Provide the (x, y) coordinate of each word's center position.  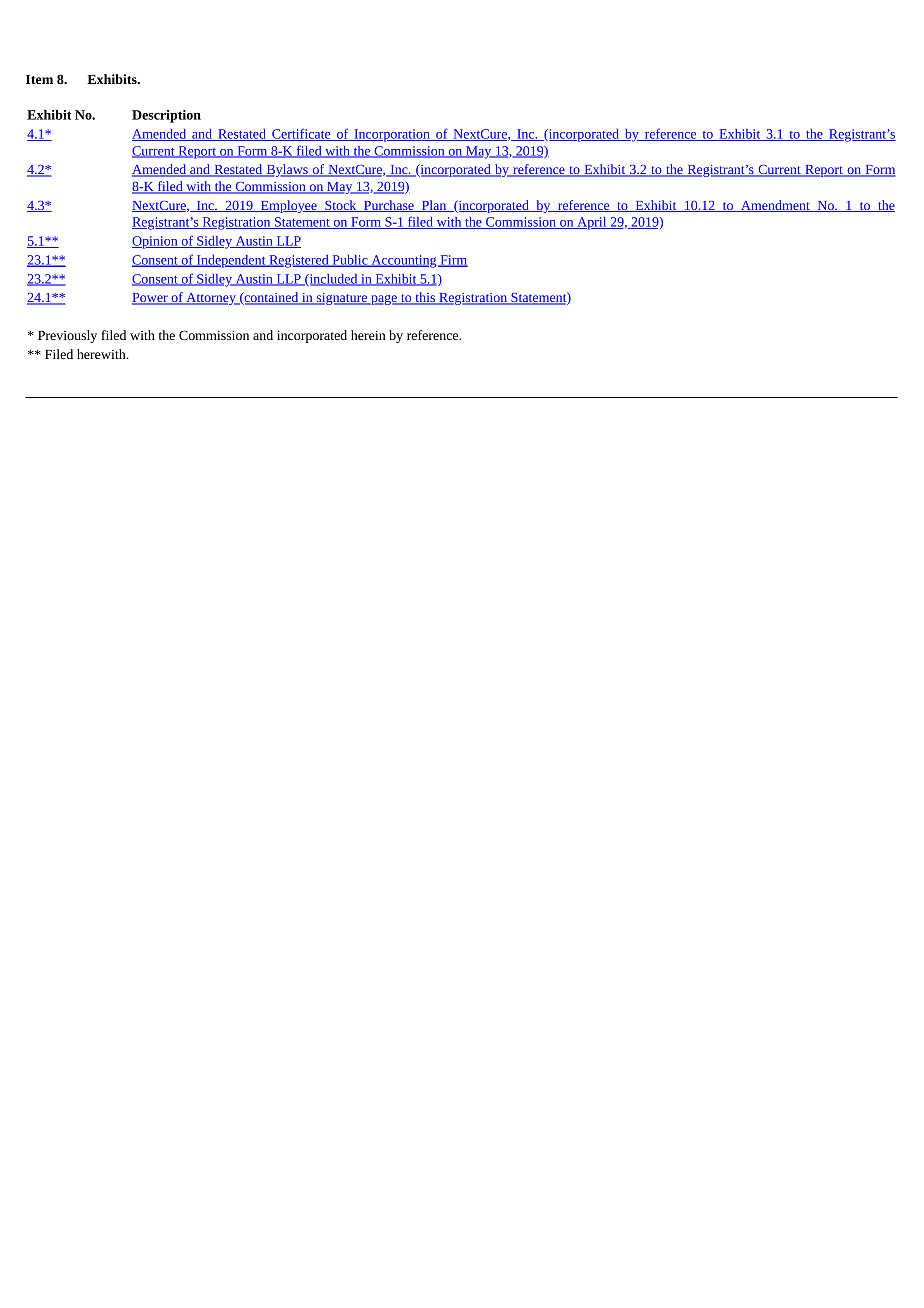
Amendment (775, 206)
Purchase (389, 206)
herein (368, 335)
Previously (67, 336)
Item (39, 79)
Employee (288, 206)
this (425, 298)
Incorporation (392, 135)
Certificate (301, 134)
